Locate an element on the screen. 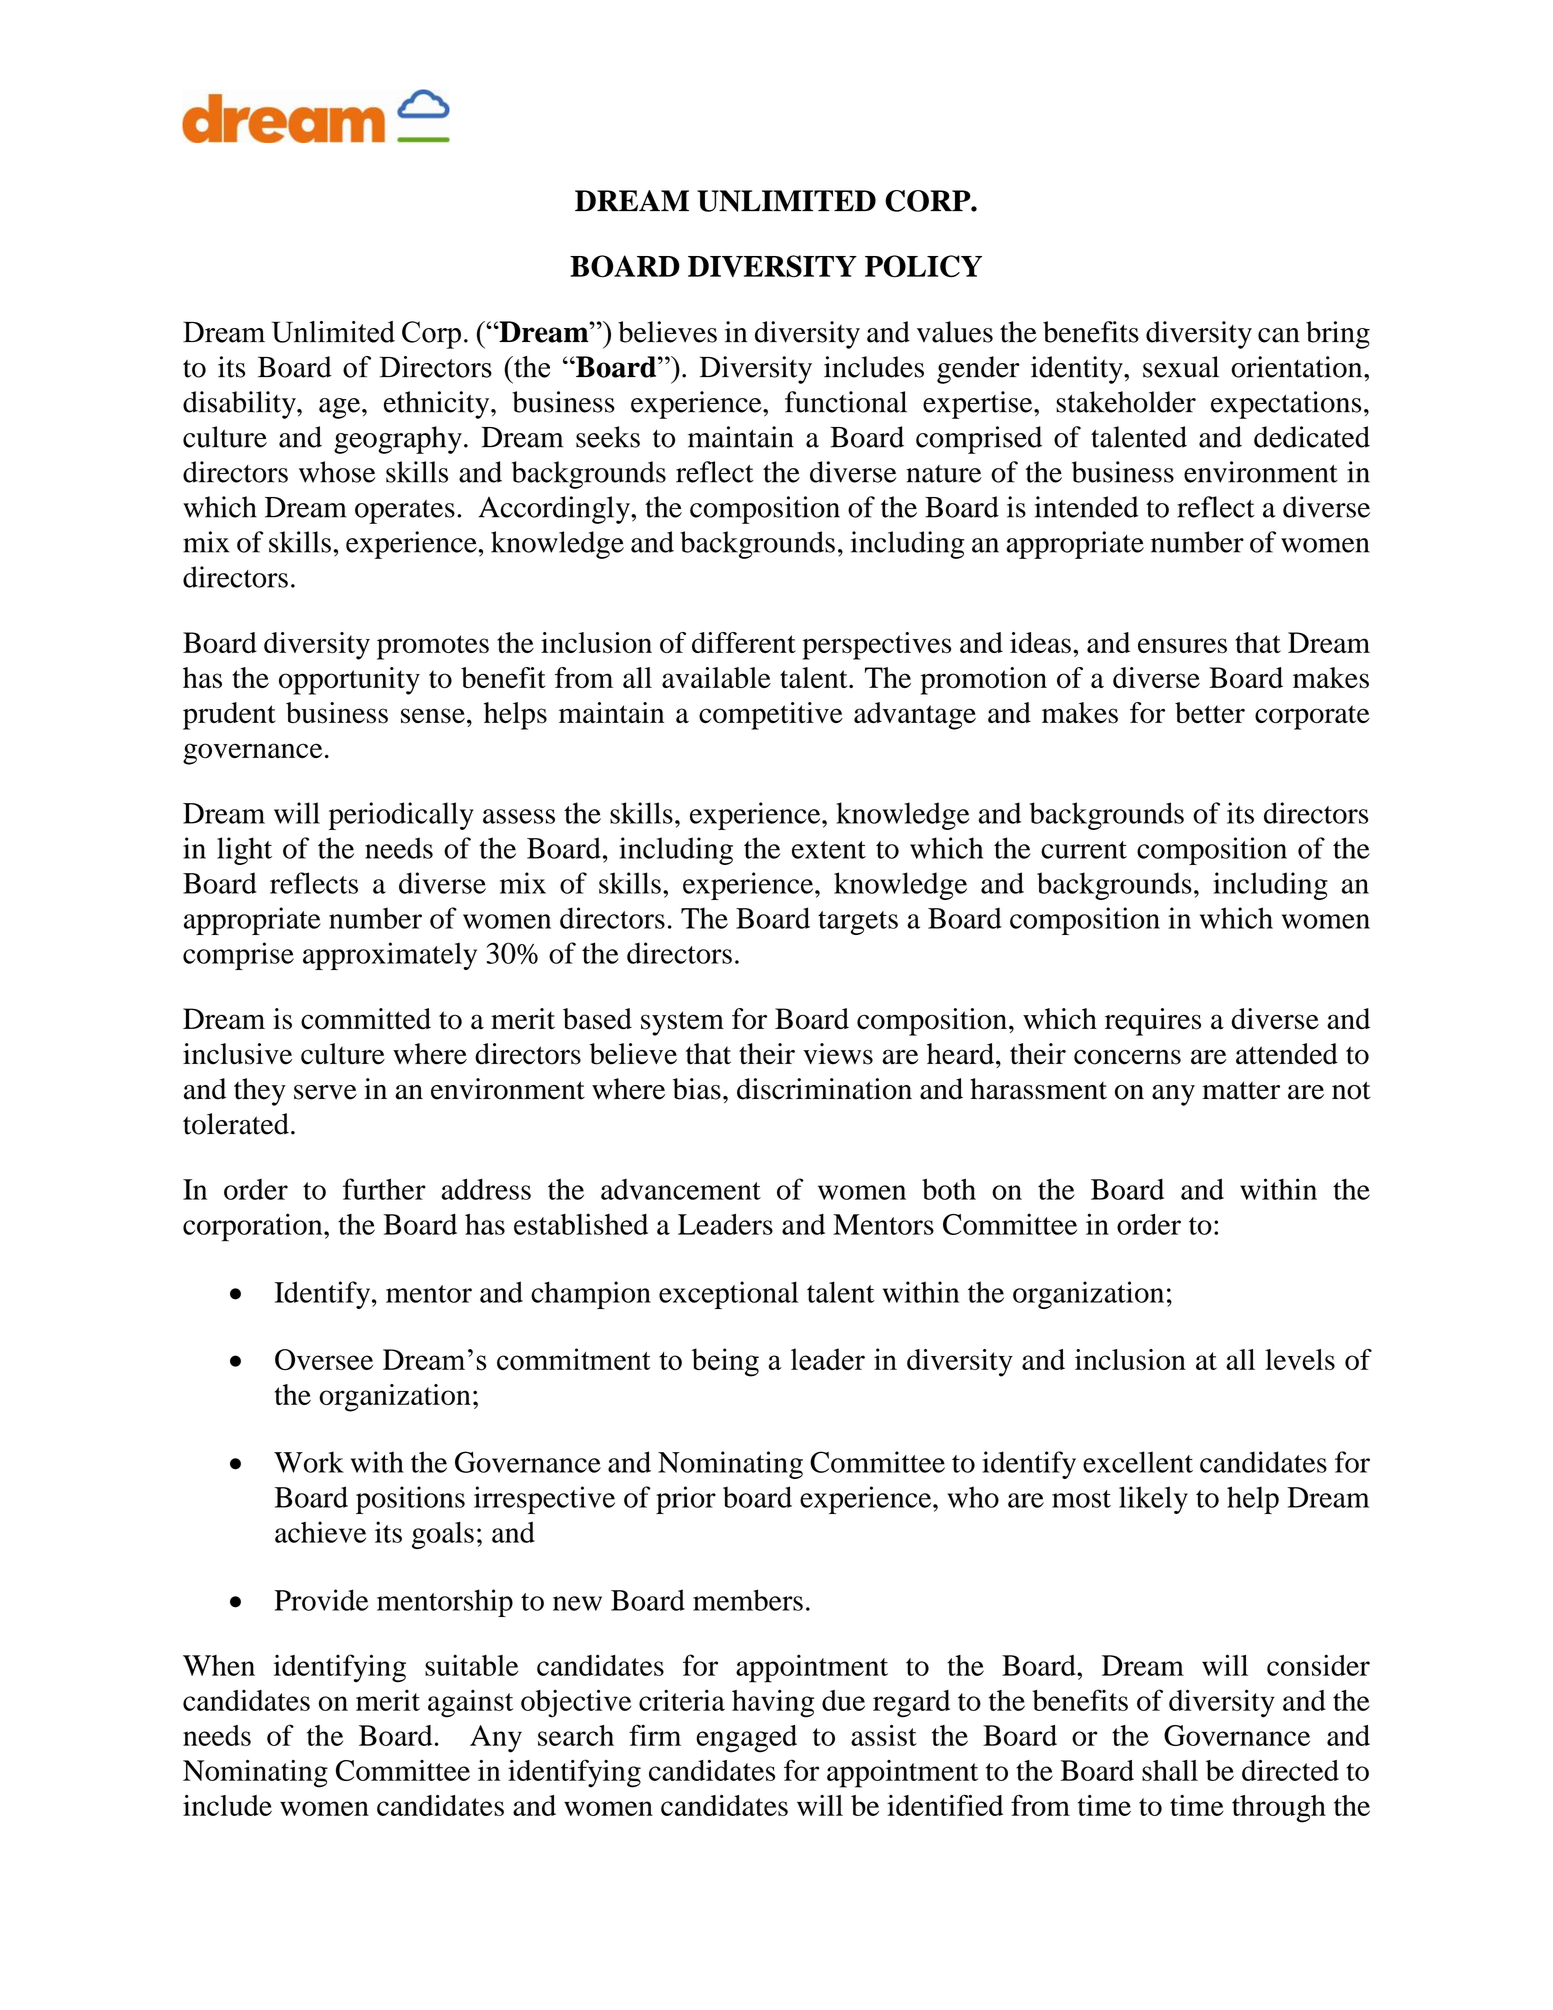  functional is located at coordinates (846, 402).
